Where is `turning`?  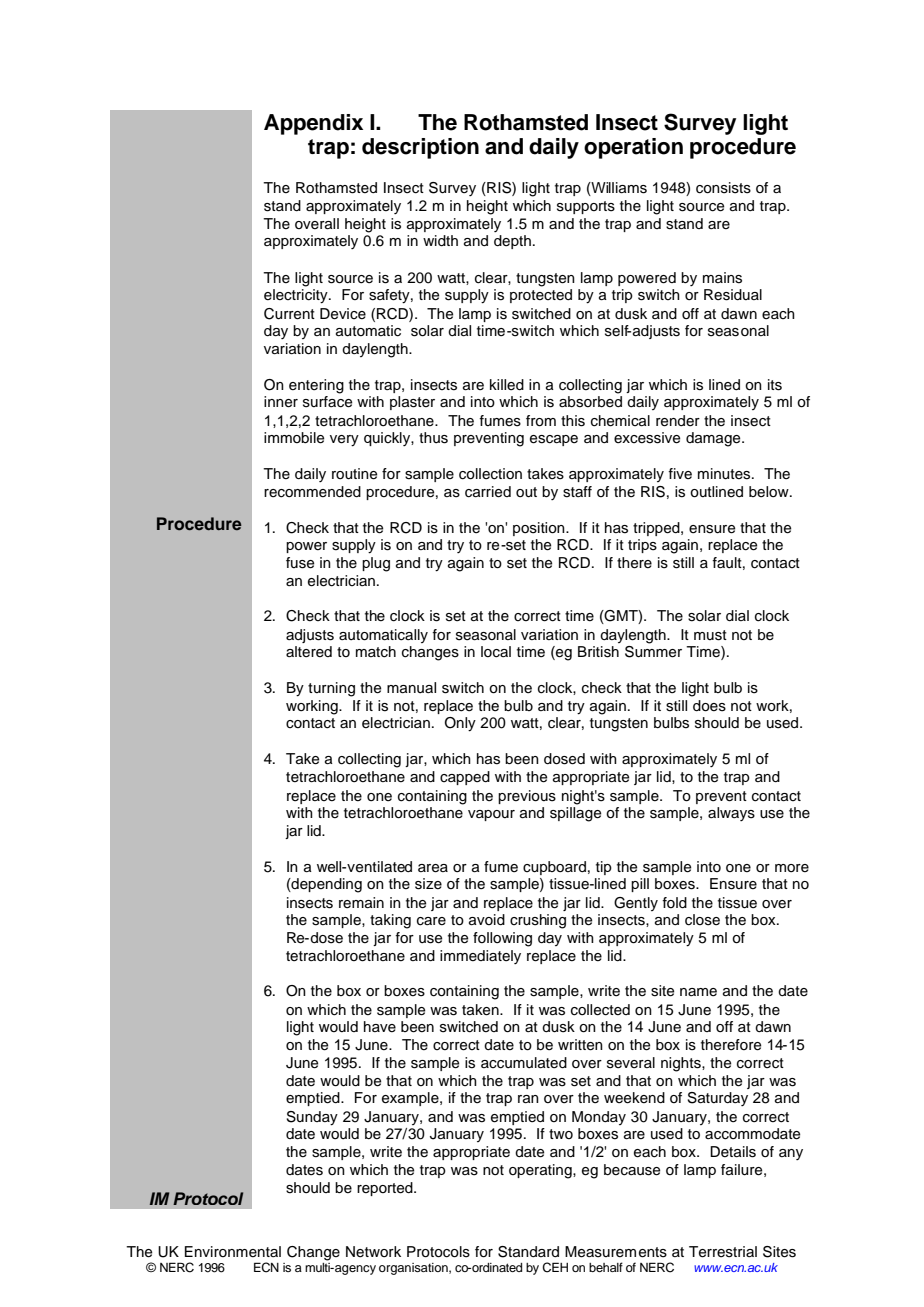 turning is located at coordinates (331, 689).
